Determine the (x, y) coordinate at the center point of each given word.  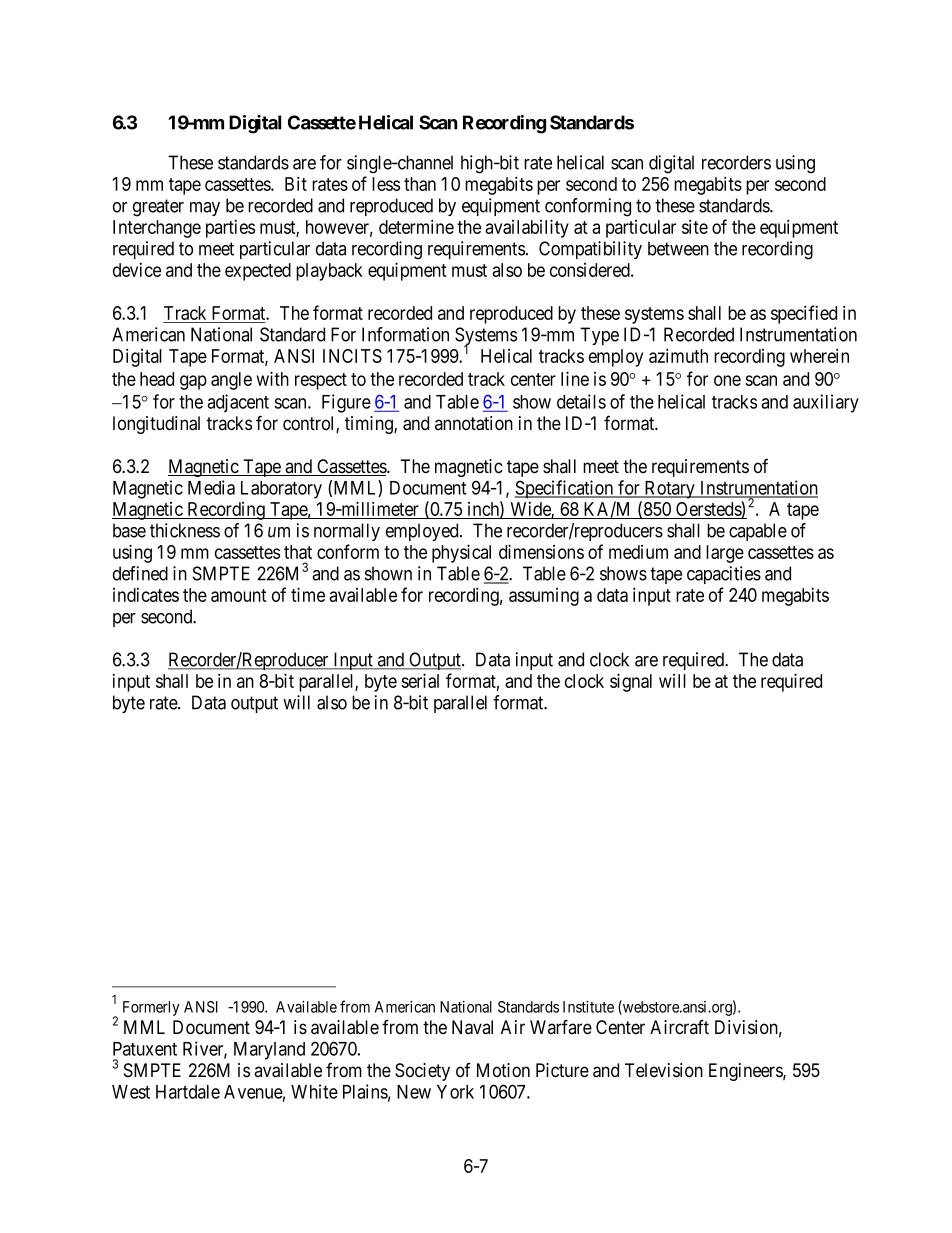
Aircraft (679, 1027)
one (727, 380)
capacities (724, 575)
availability (527, 228)
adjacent (238, 403)
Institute (588, 1007)
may (205, 209)
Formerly (151, 1008)
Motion (503, 1070)
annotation (474, 423)
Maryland (269, 1051)
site (695, 226)
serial (420, 680)
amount (239, 595)
